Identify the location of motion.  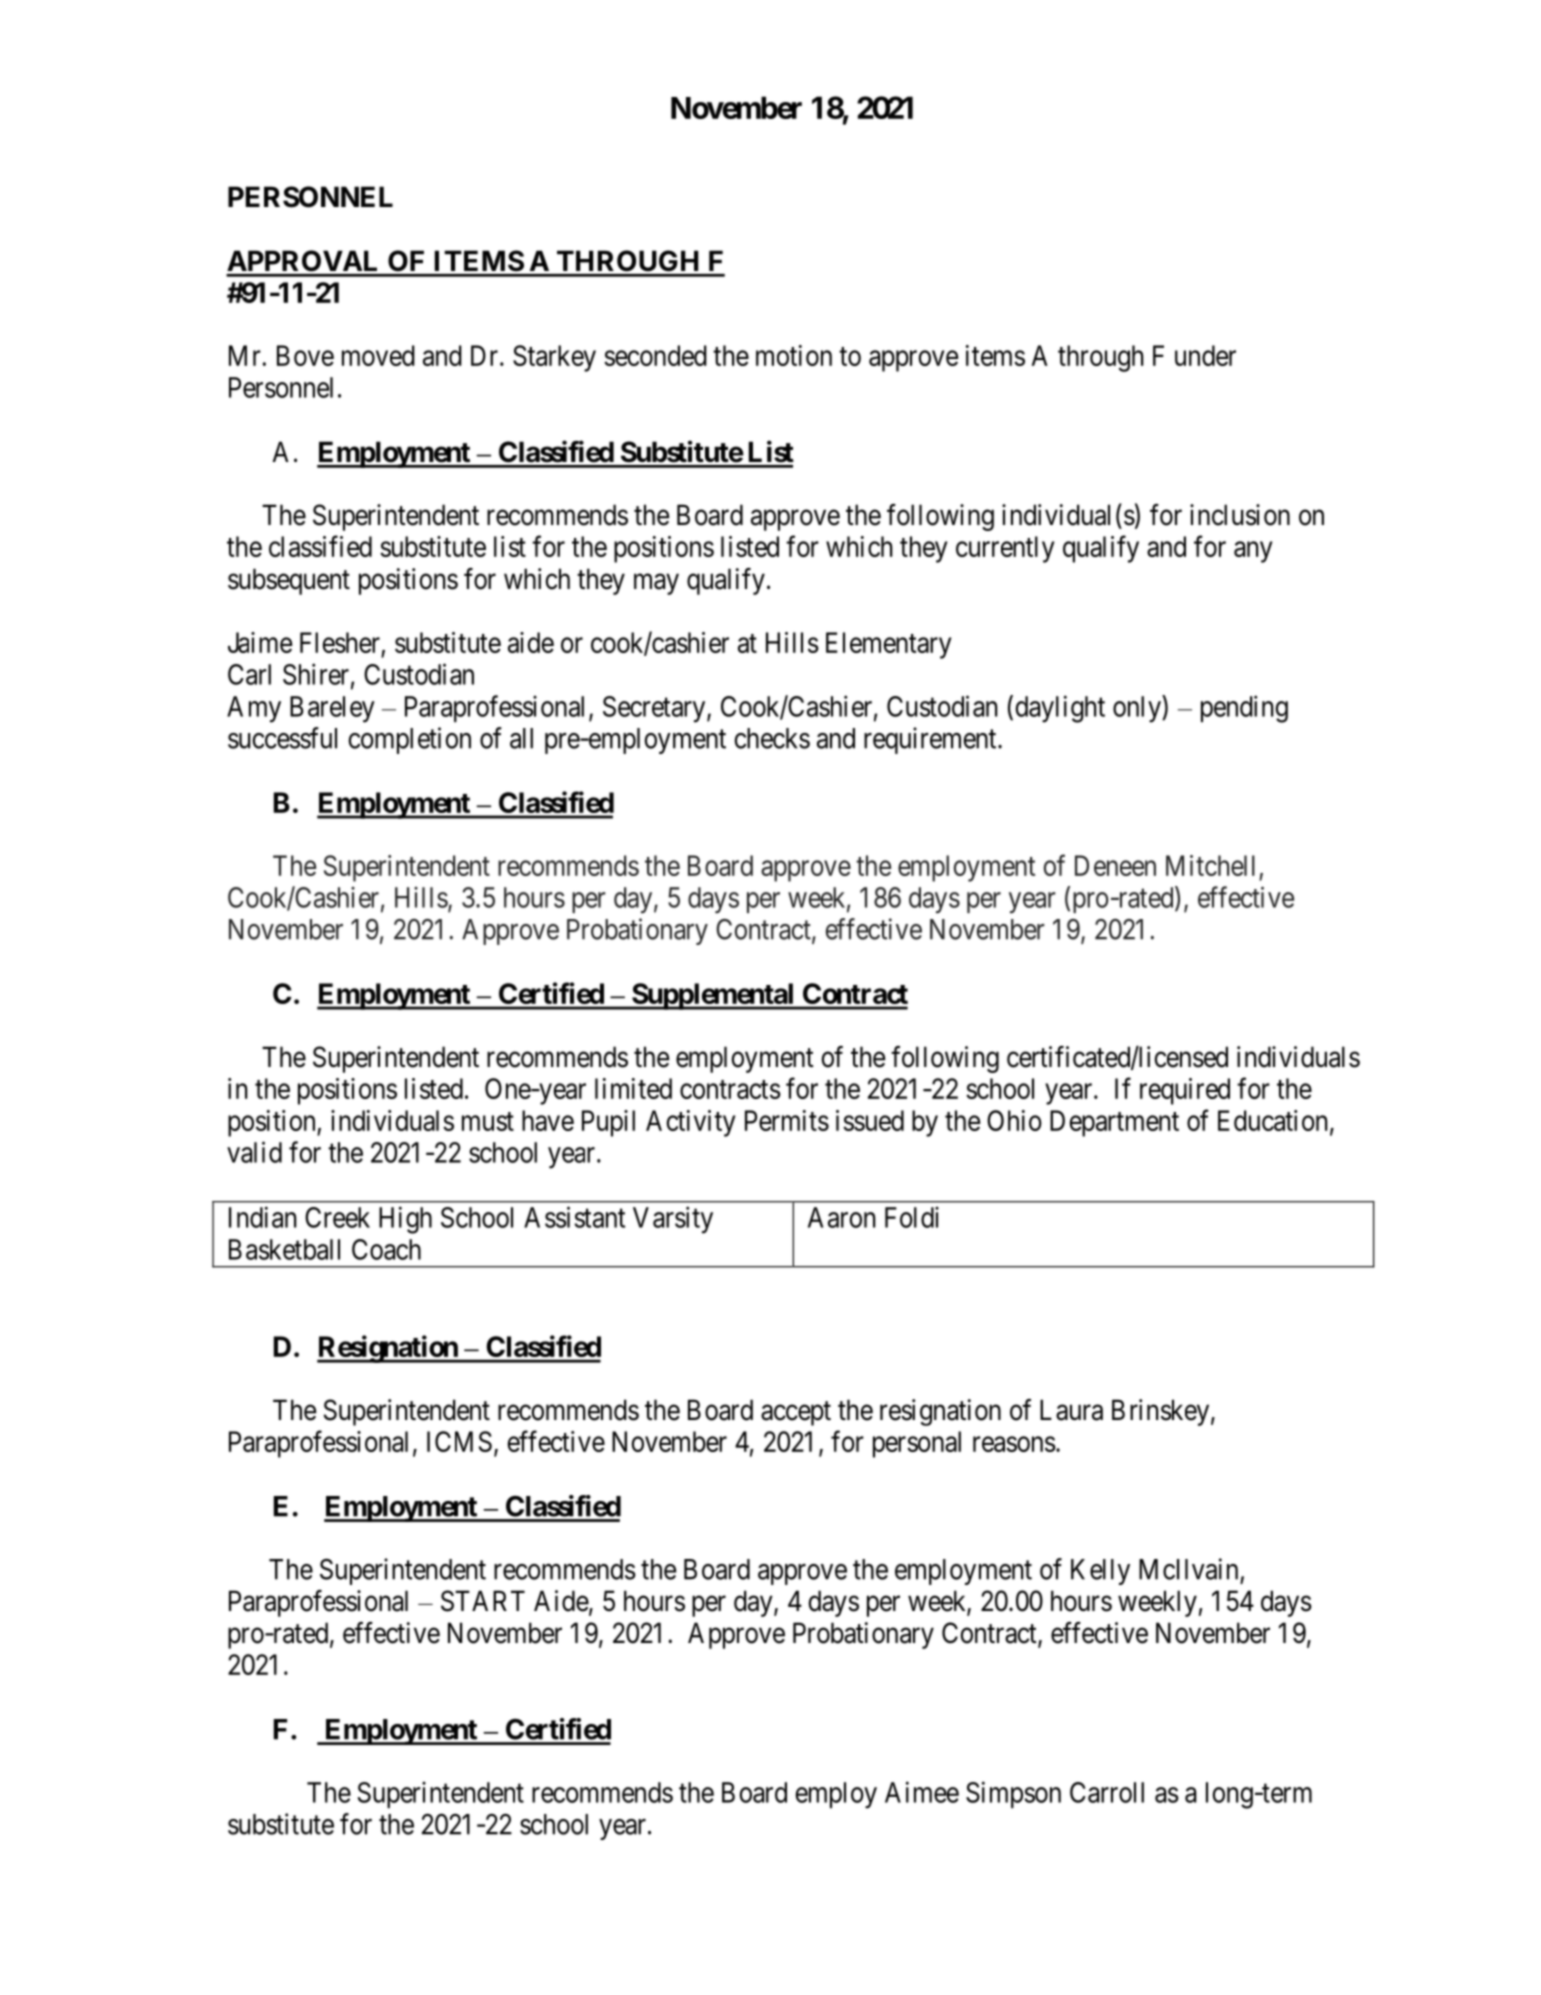
(794, 355).
